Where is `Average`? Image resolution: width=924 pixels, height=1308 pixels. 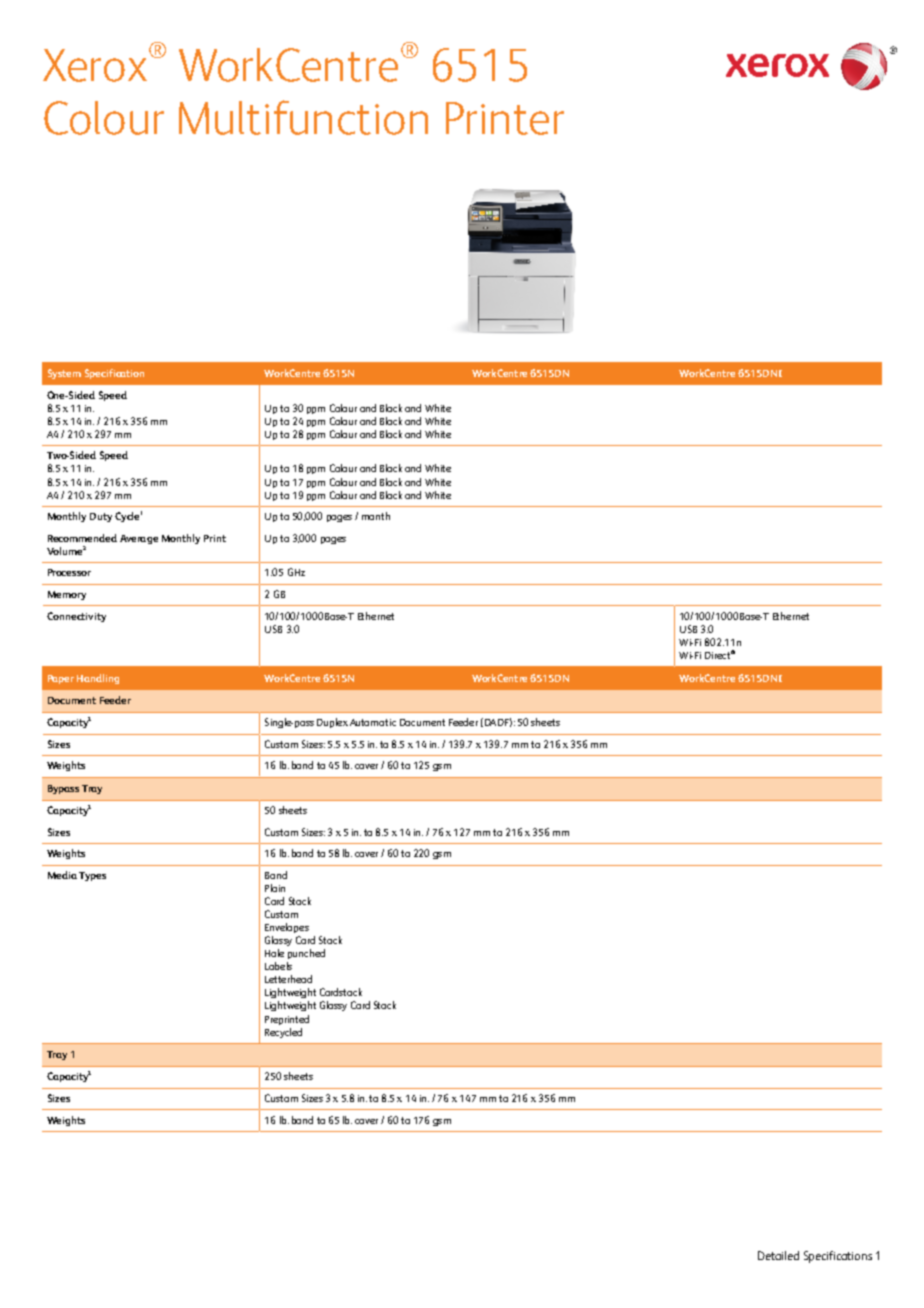 Average is located at coordinates (139, 539).
